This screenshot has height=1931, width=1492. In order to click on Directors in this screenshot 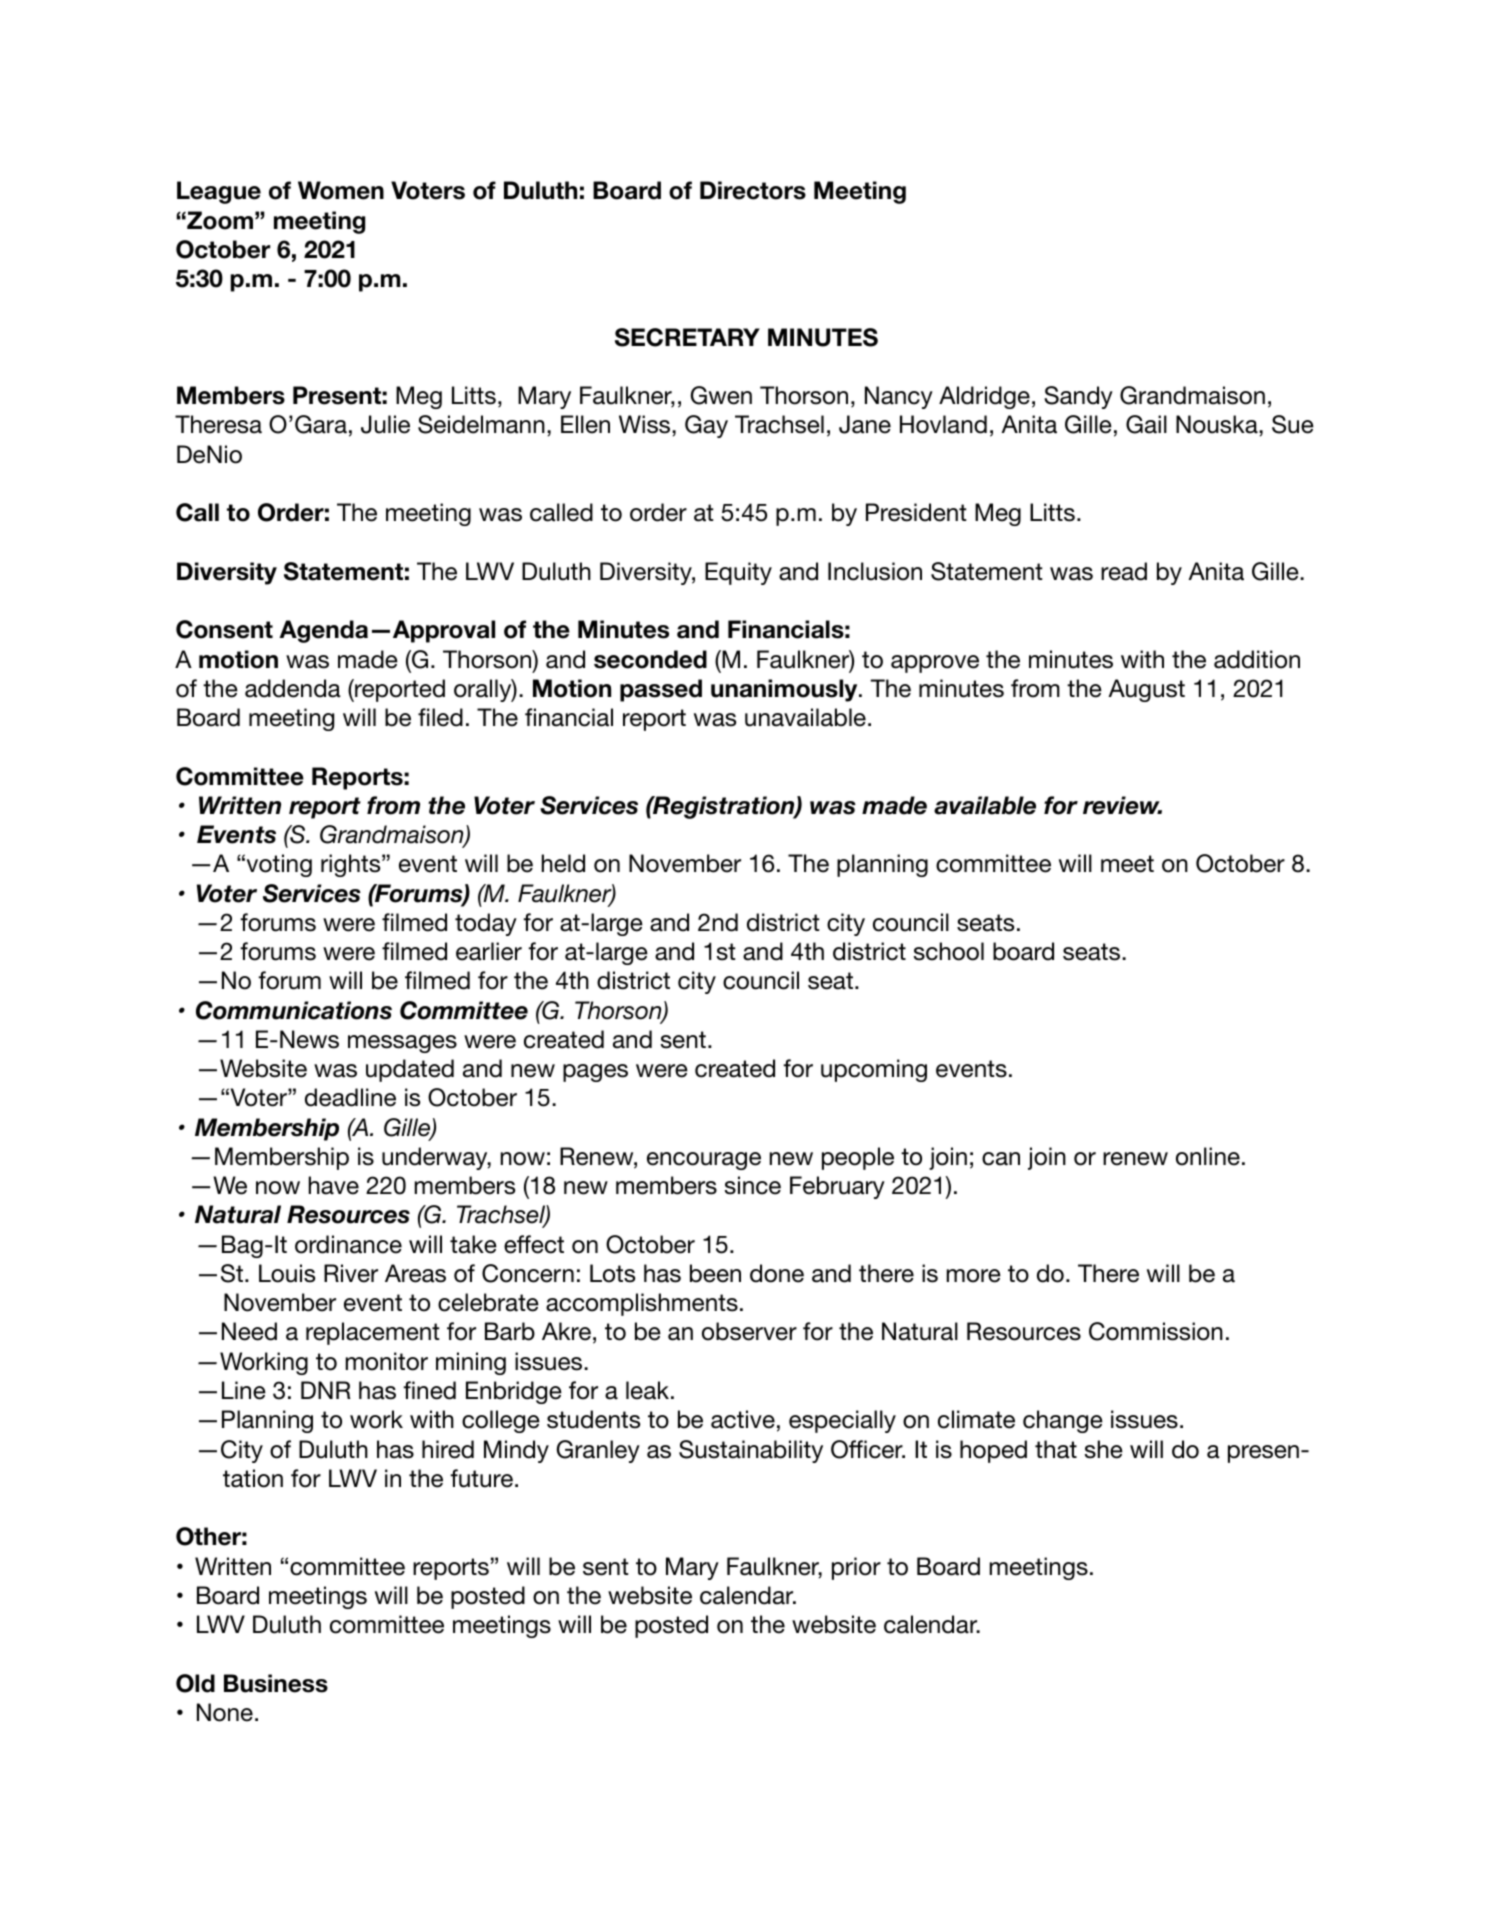, I will do `click(753, 190)`.
